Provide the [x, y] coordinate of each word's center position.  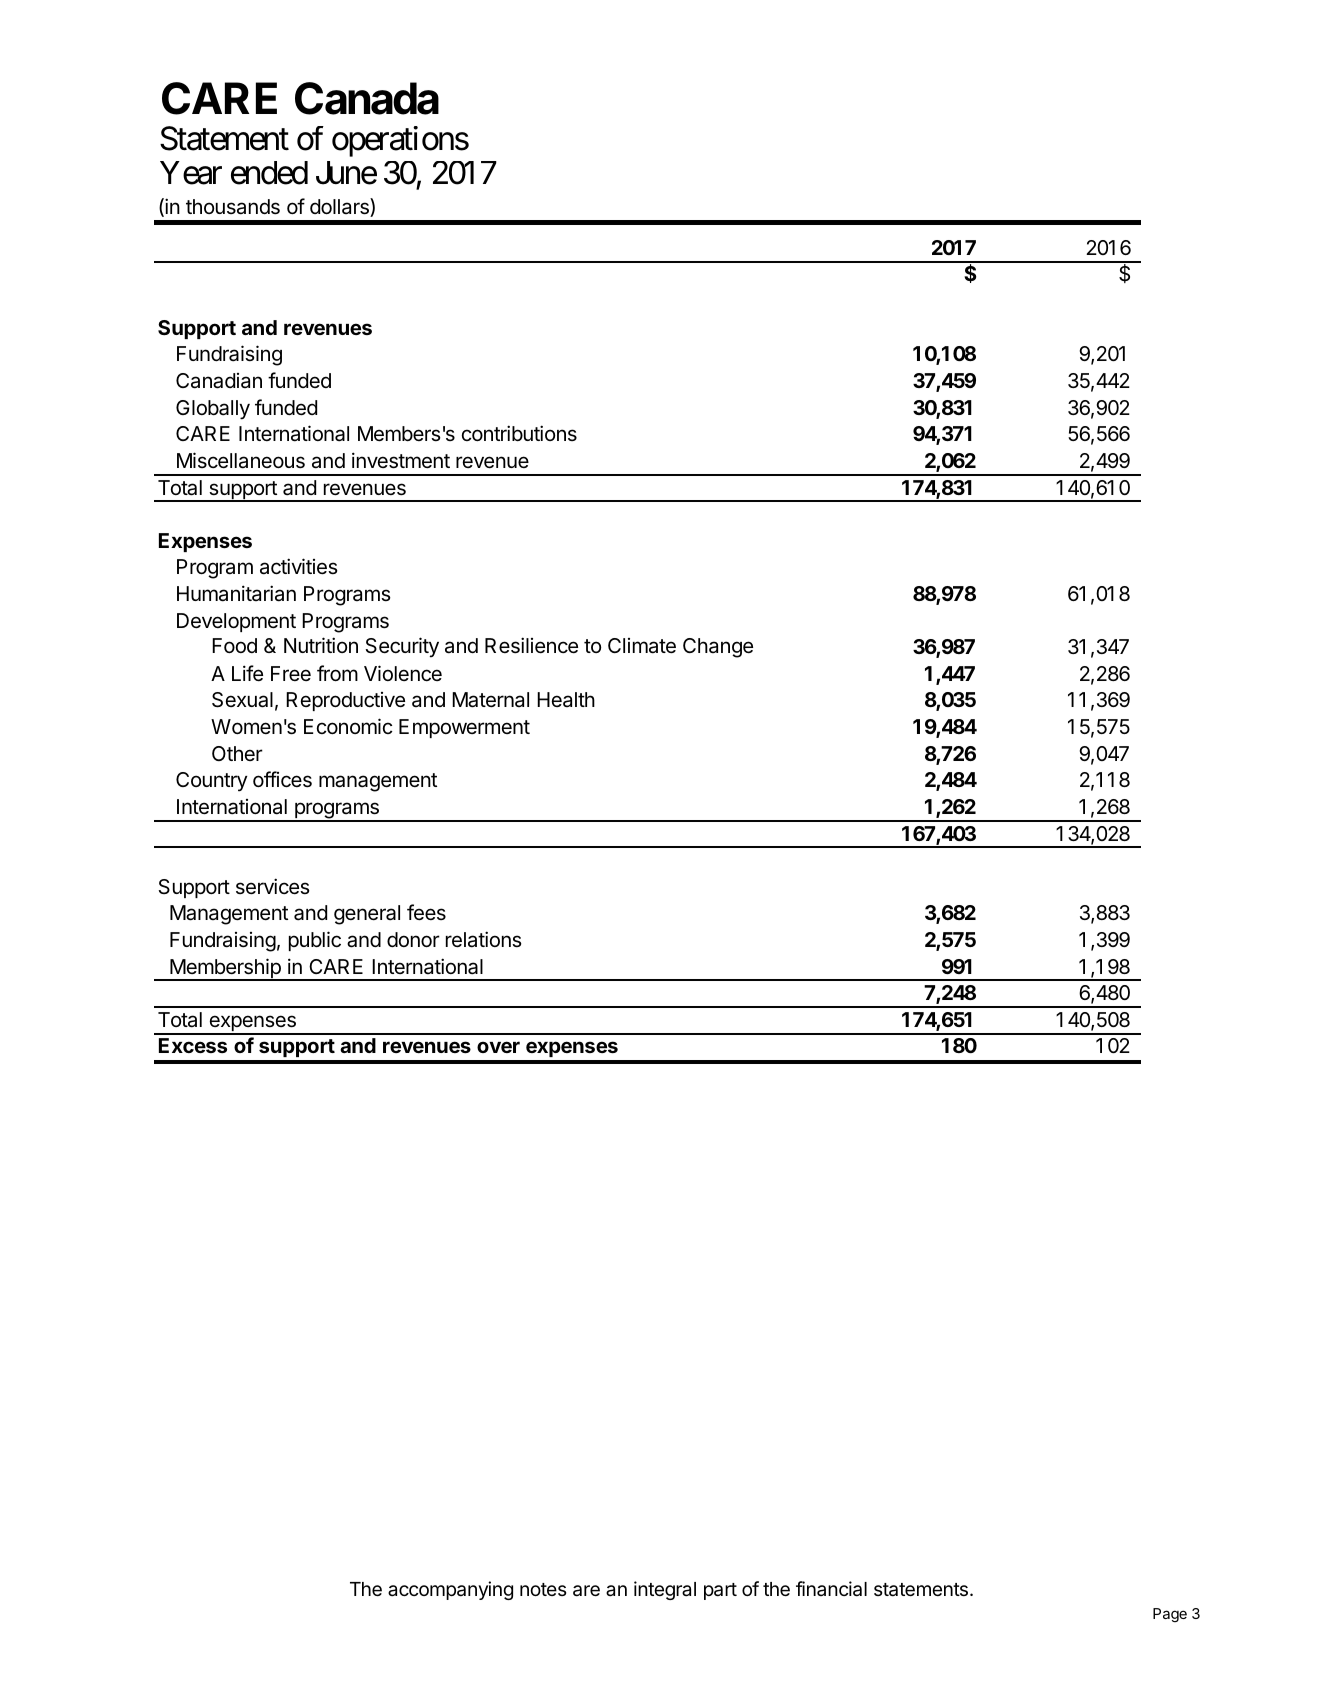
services [273, 886]
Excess [193, 1045]
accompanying [450, 1590]
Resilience [531, 645]
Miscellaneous [241, 460]
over [498, 1047]
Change [718, 648]
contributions [519, 433]
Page [1170, 1615]
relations [484, 939]
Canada [367, 98]
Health [566, 699]
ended [269, 173]
